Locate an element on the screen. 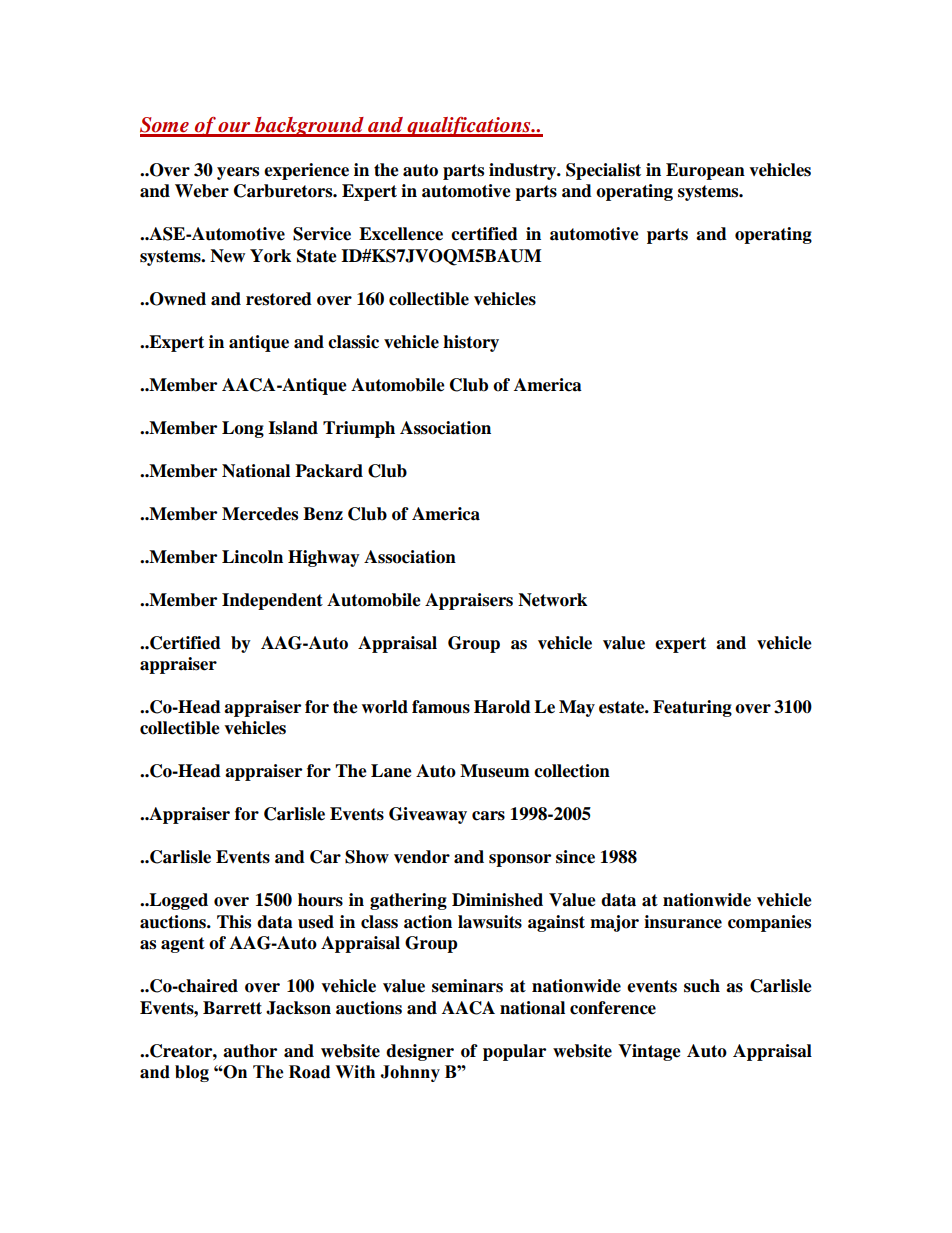 The width and height of the screenshot is (952, 1233). Specialist is located at coordinates (603, 171).
